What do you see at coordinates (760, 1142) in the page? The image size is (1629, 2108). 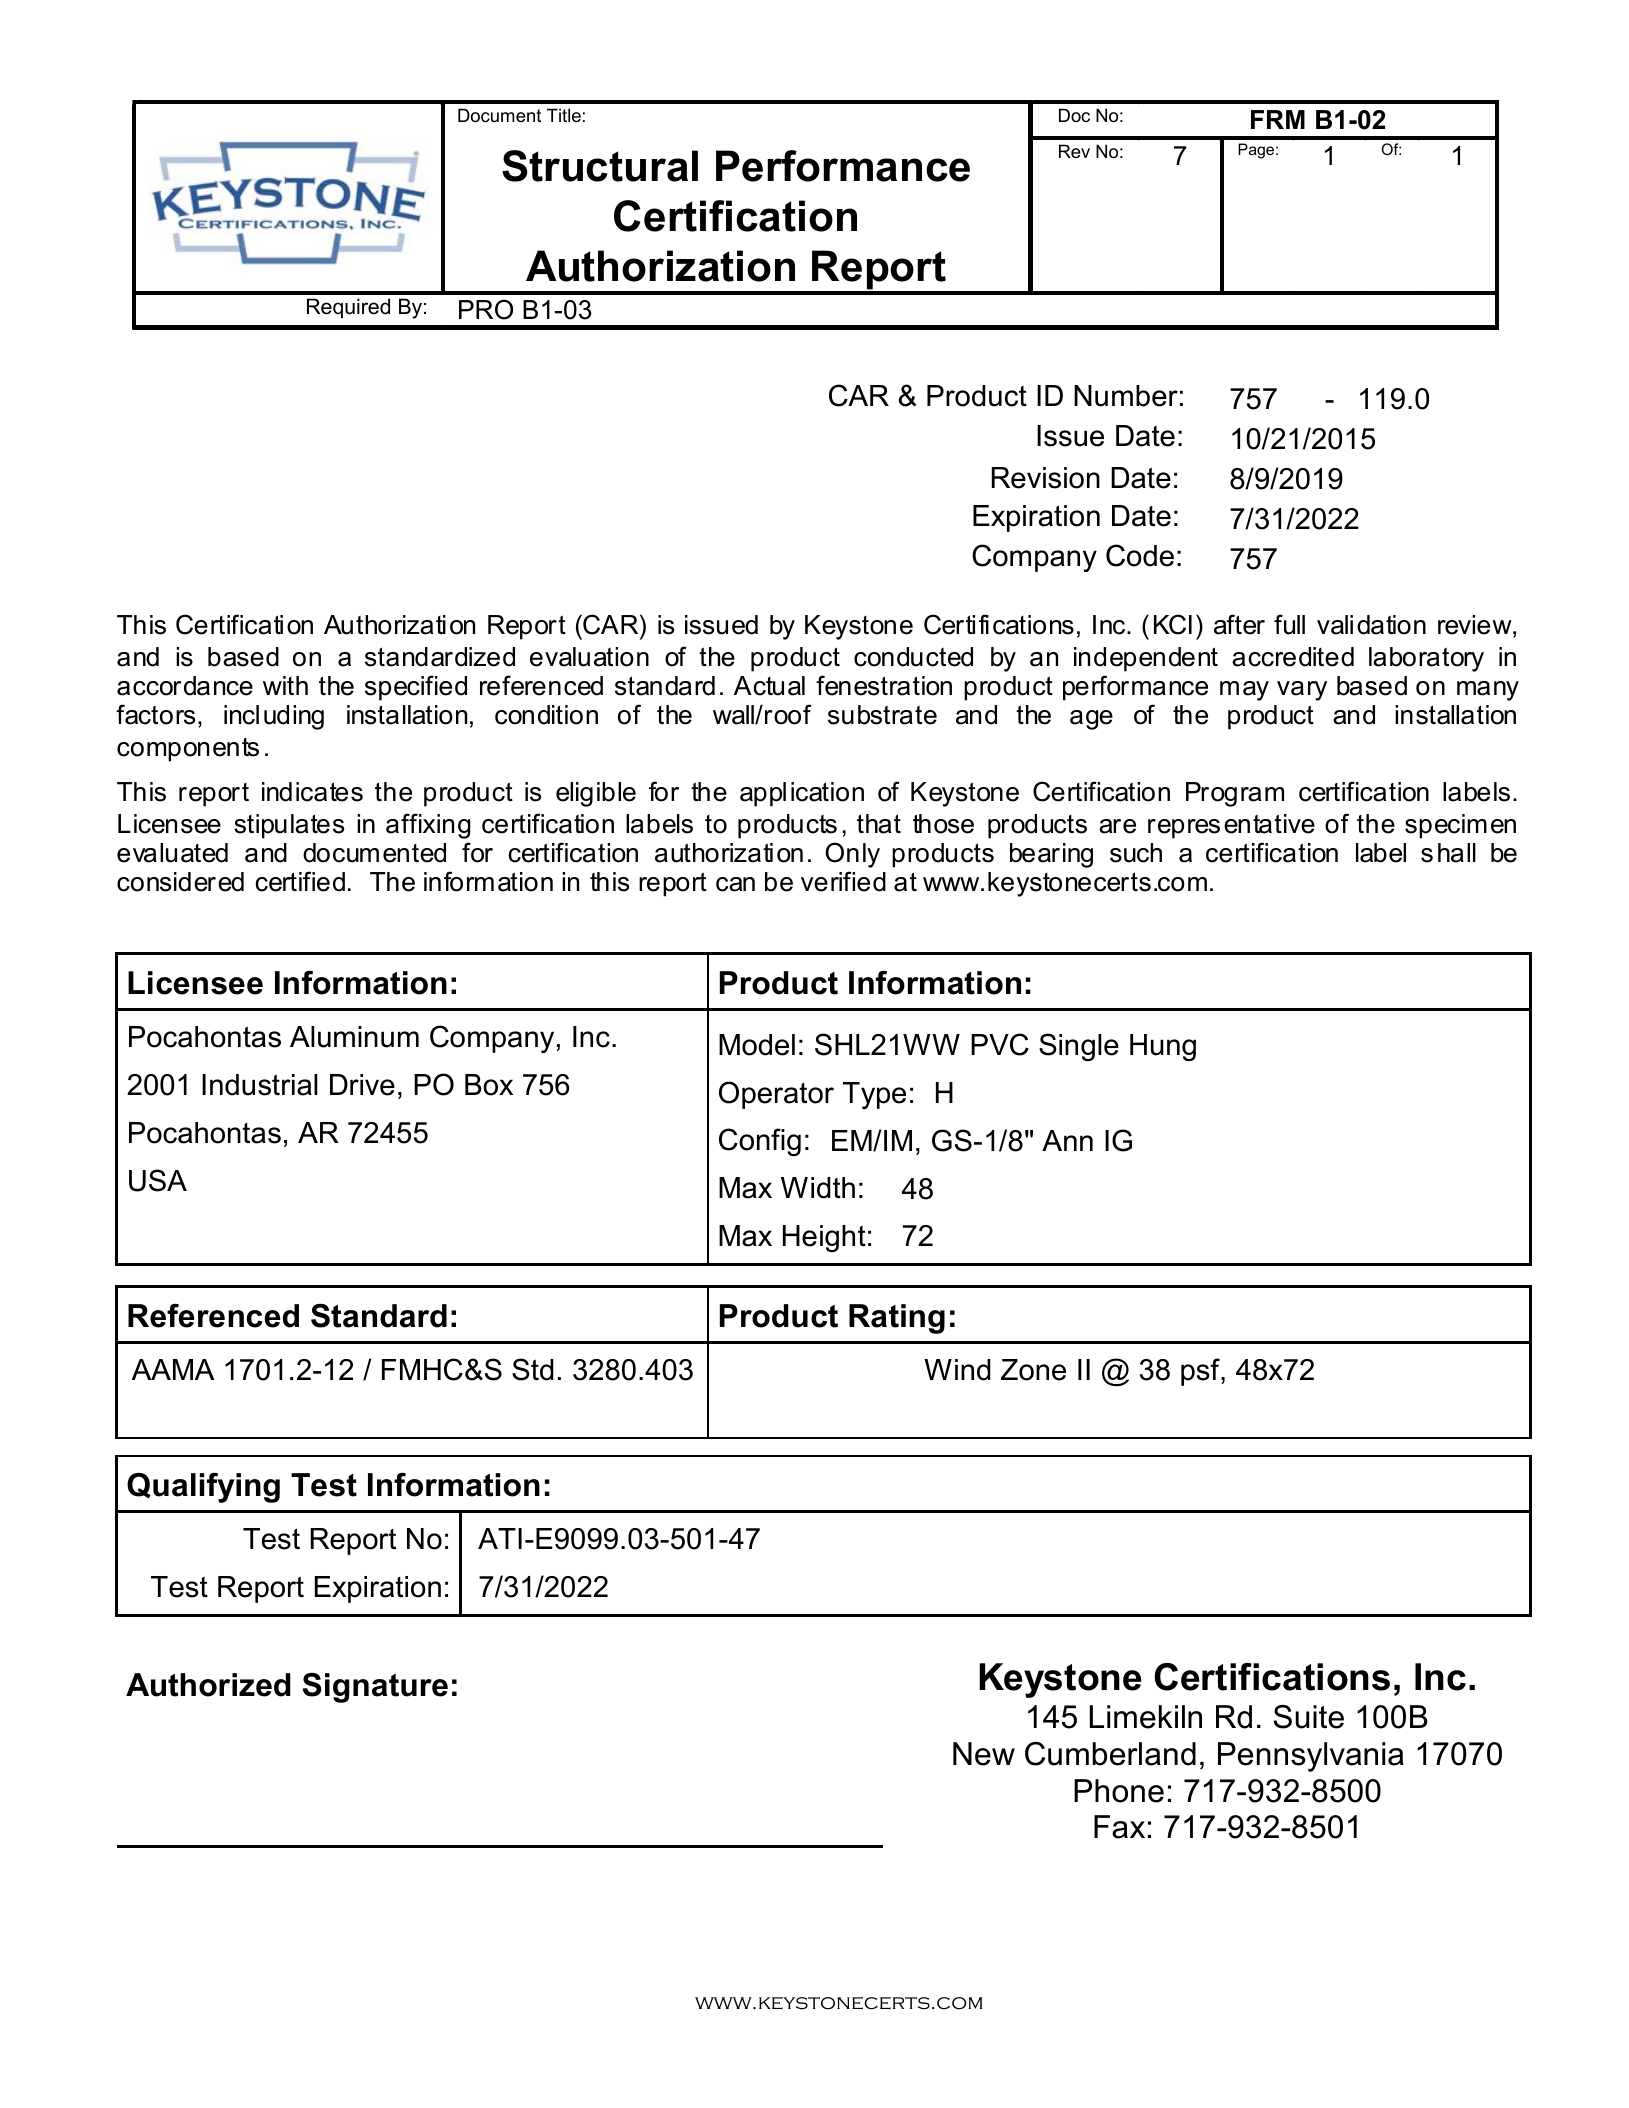 I see `Config` at bounding box center [760, 1142].
